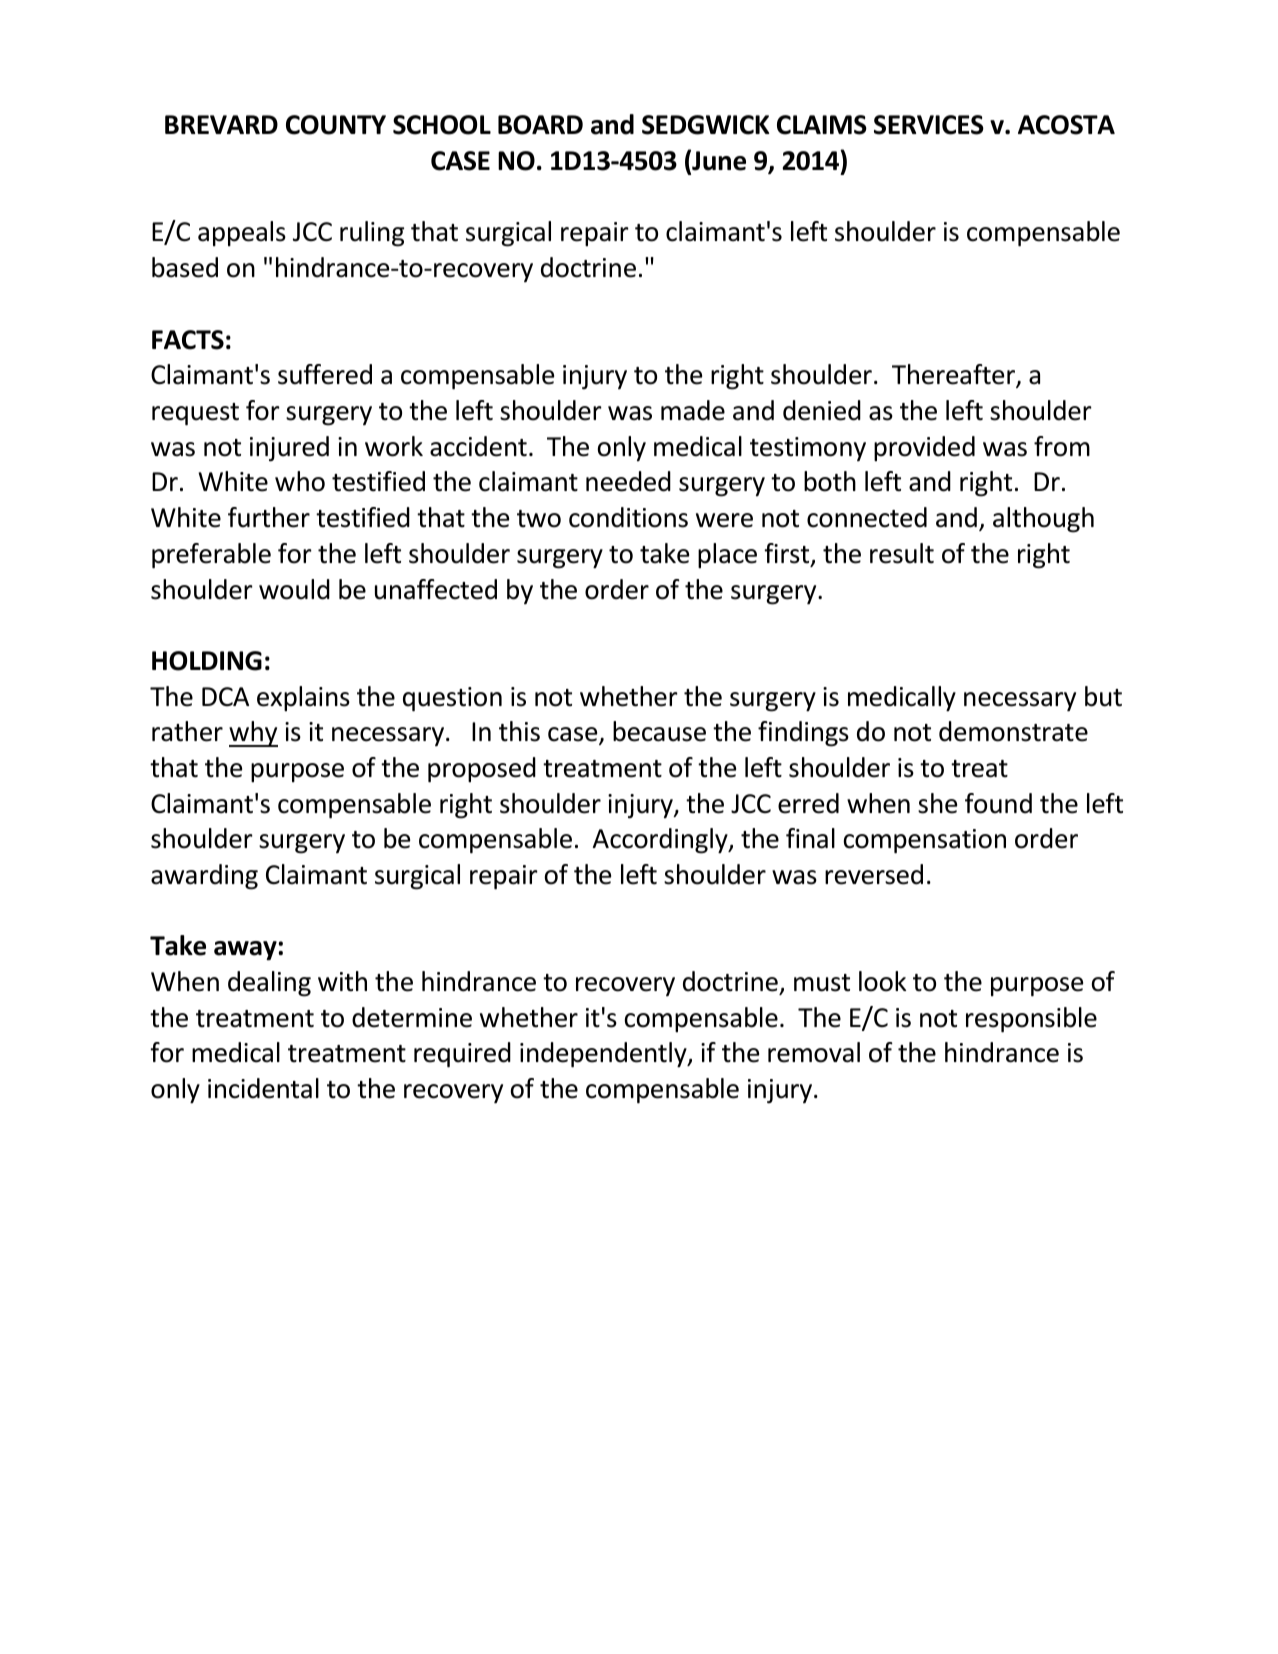 The height and width of the document is (1654, 1278). What do you see at coordinates (706, 125) in the document?
I see `SEDGWICK` at bounding box center [706, 125].
